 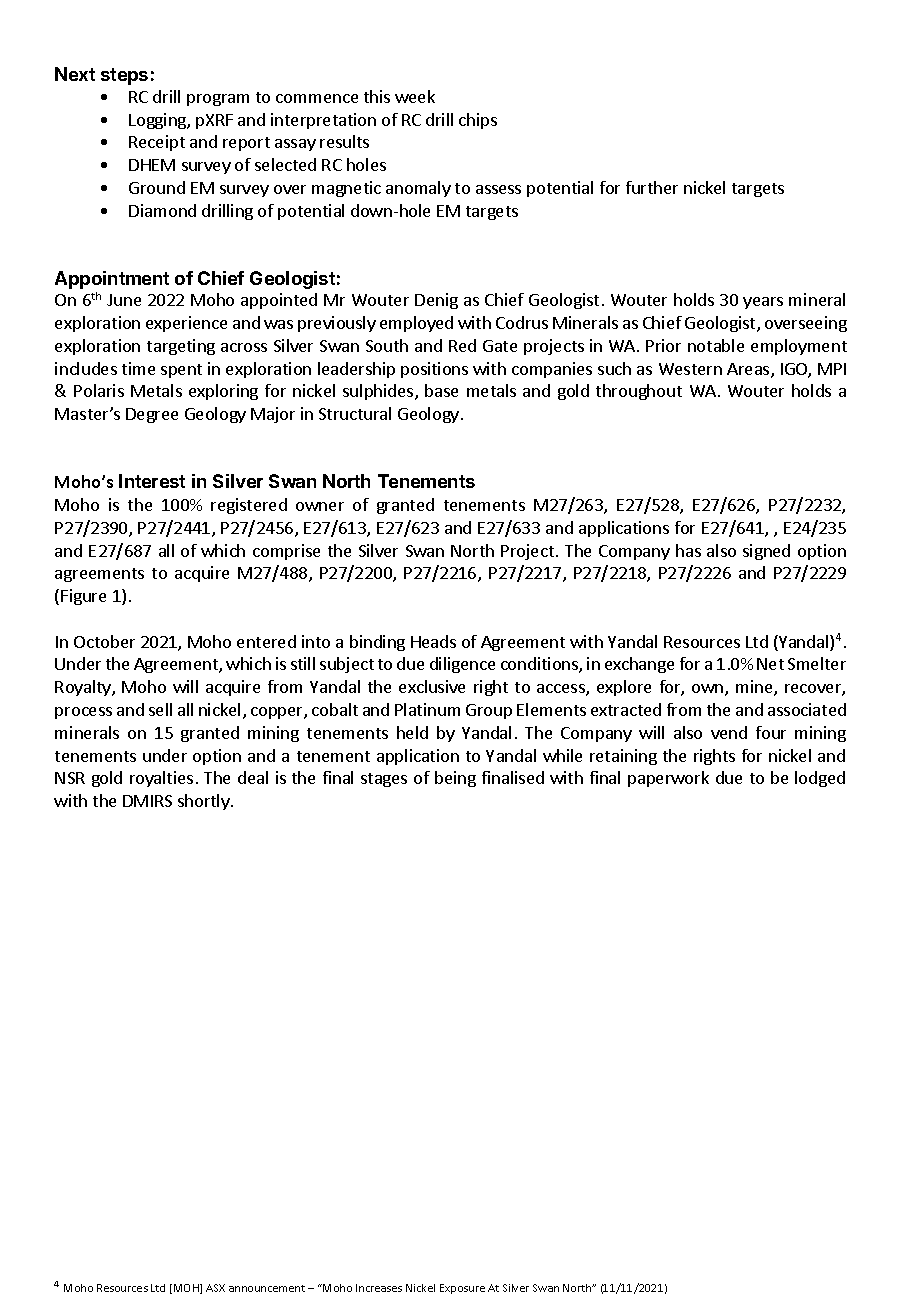 I want to click on base, so click(x=441, y=390).
